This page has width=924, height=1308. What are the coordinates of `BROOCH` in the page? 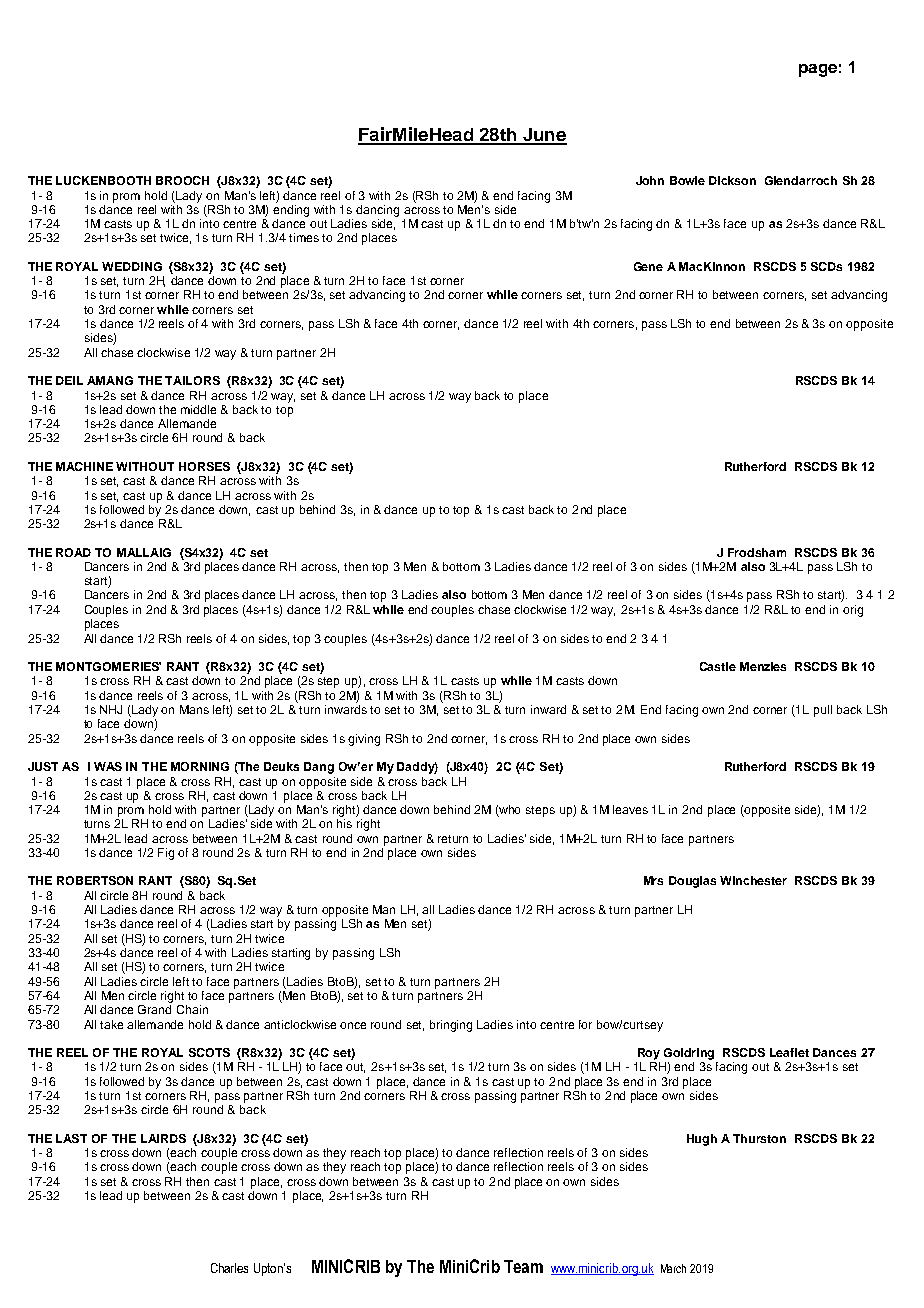 It's located at (182, 180).
